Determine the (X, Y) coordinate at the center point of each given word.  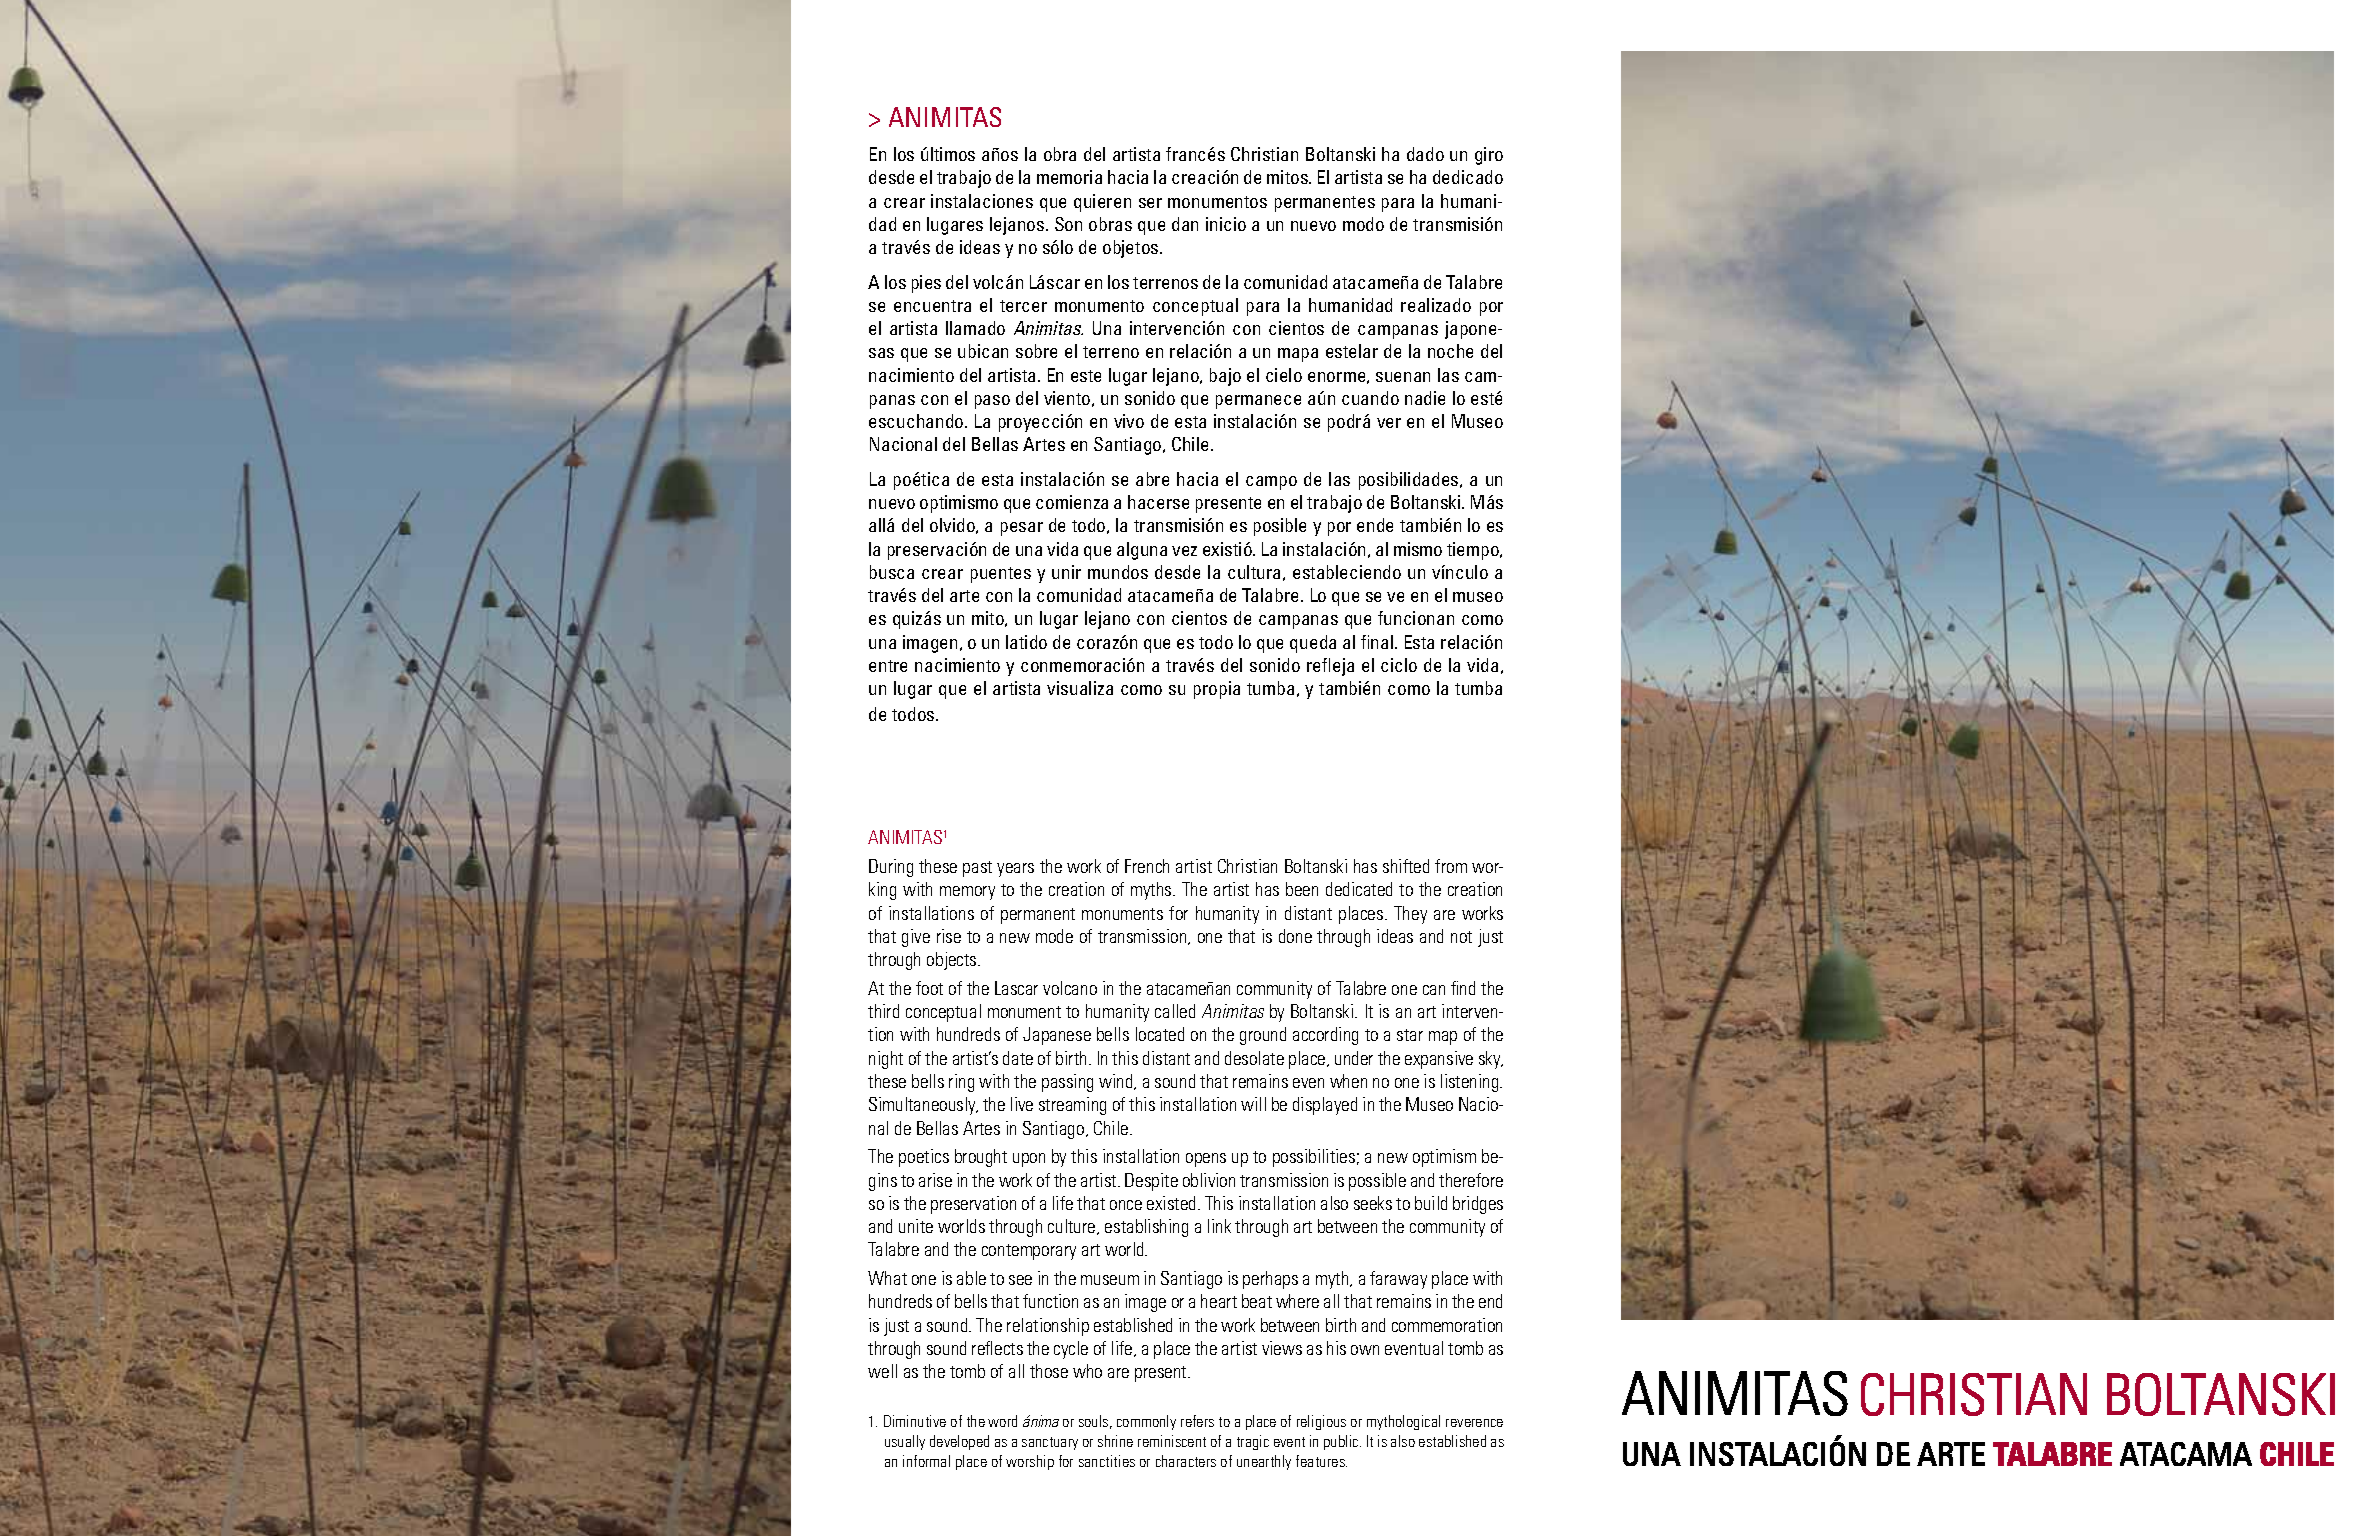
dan (1185, 224)
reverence (1474, 1423)
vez (1184, 551)
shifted (1406, 866)
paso (992, 402)
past (977, 869)
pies (926, 284)
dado (1425, 154)
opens (1206, 1160)
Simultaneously (923, 1106)
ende (1375, 525)
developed (959, 1442)
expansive (1439, 1060)
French (1147, 866)
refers (1197, 1421)
